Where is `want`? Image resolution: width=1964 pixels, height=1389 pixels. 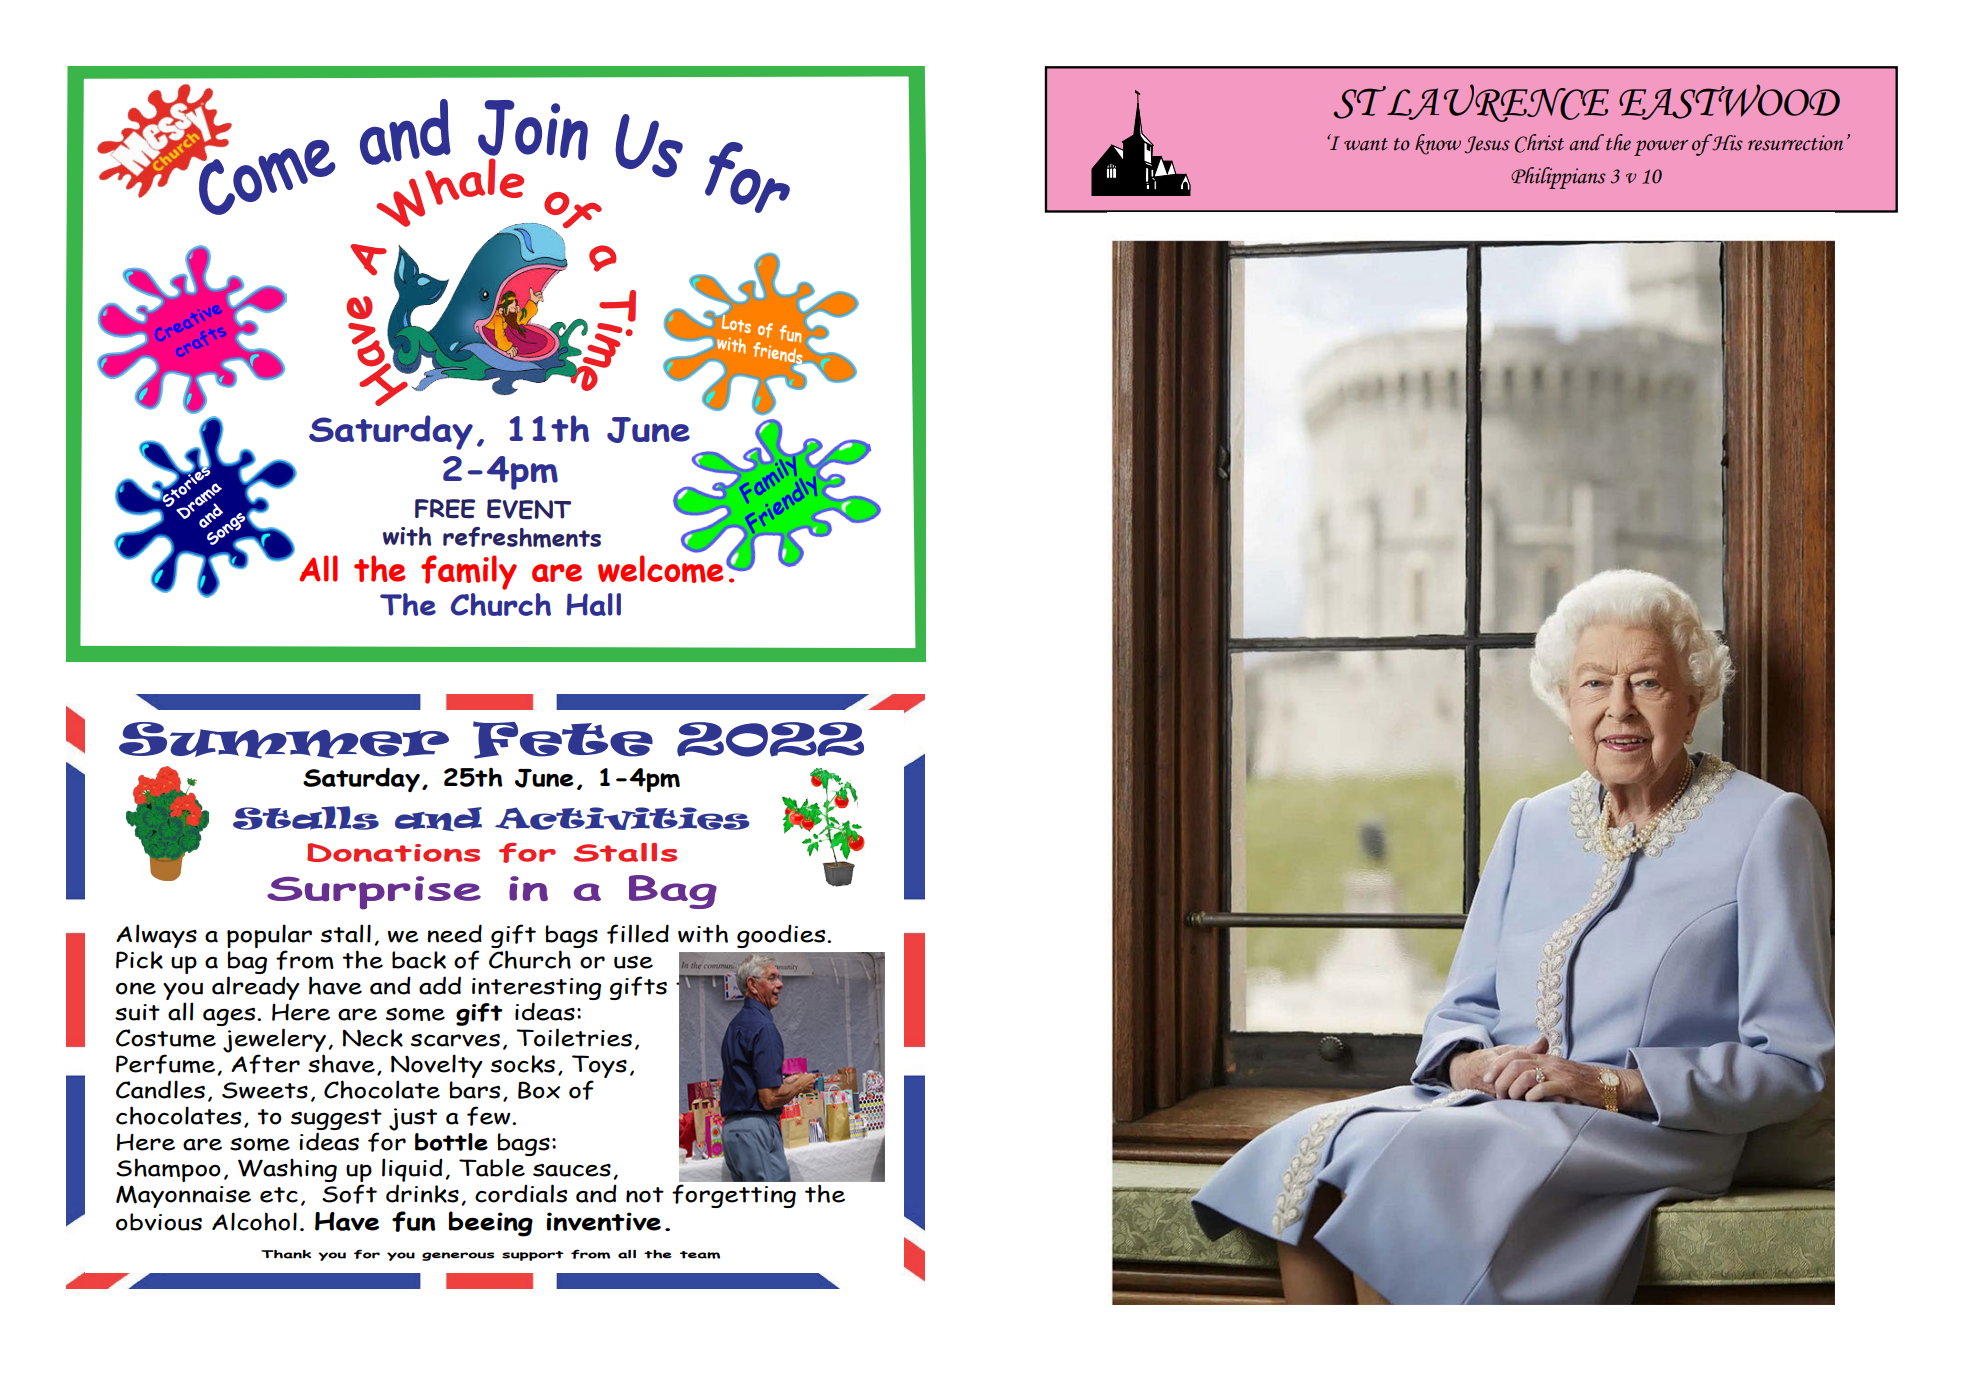 want is located at coordinates (1366, 144).
